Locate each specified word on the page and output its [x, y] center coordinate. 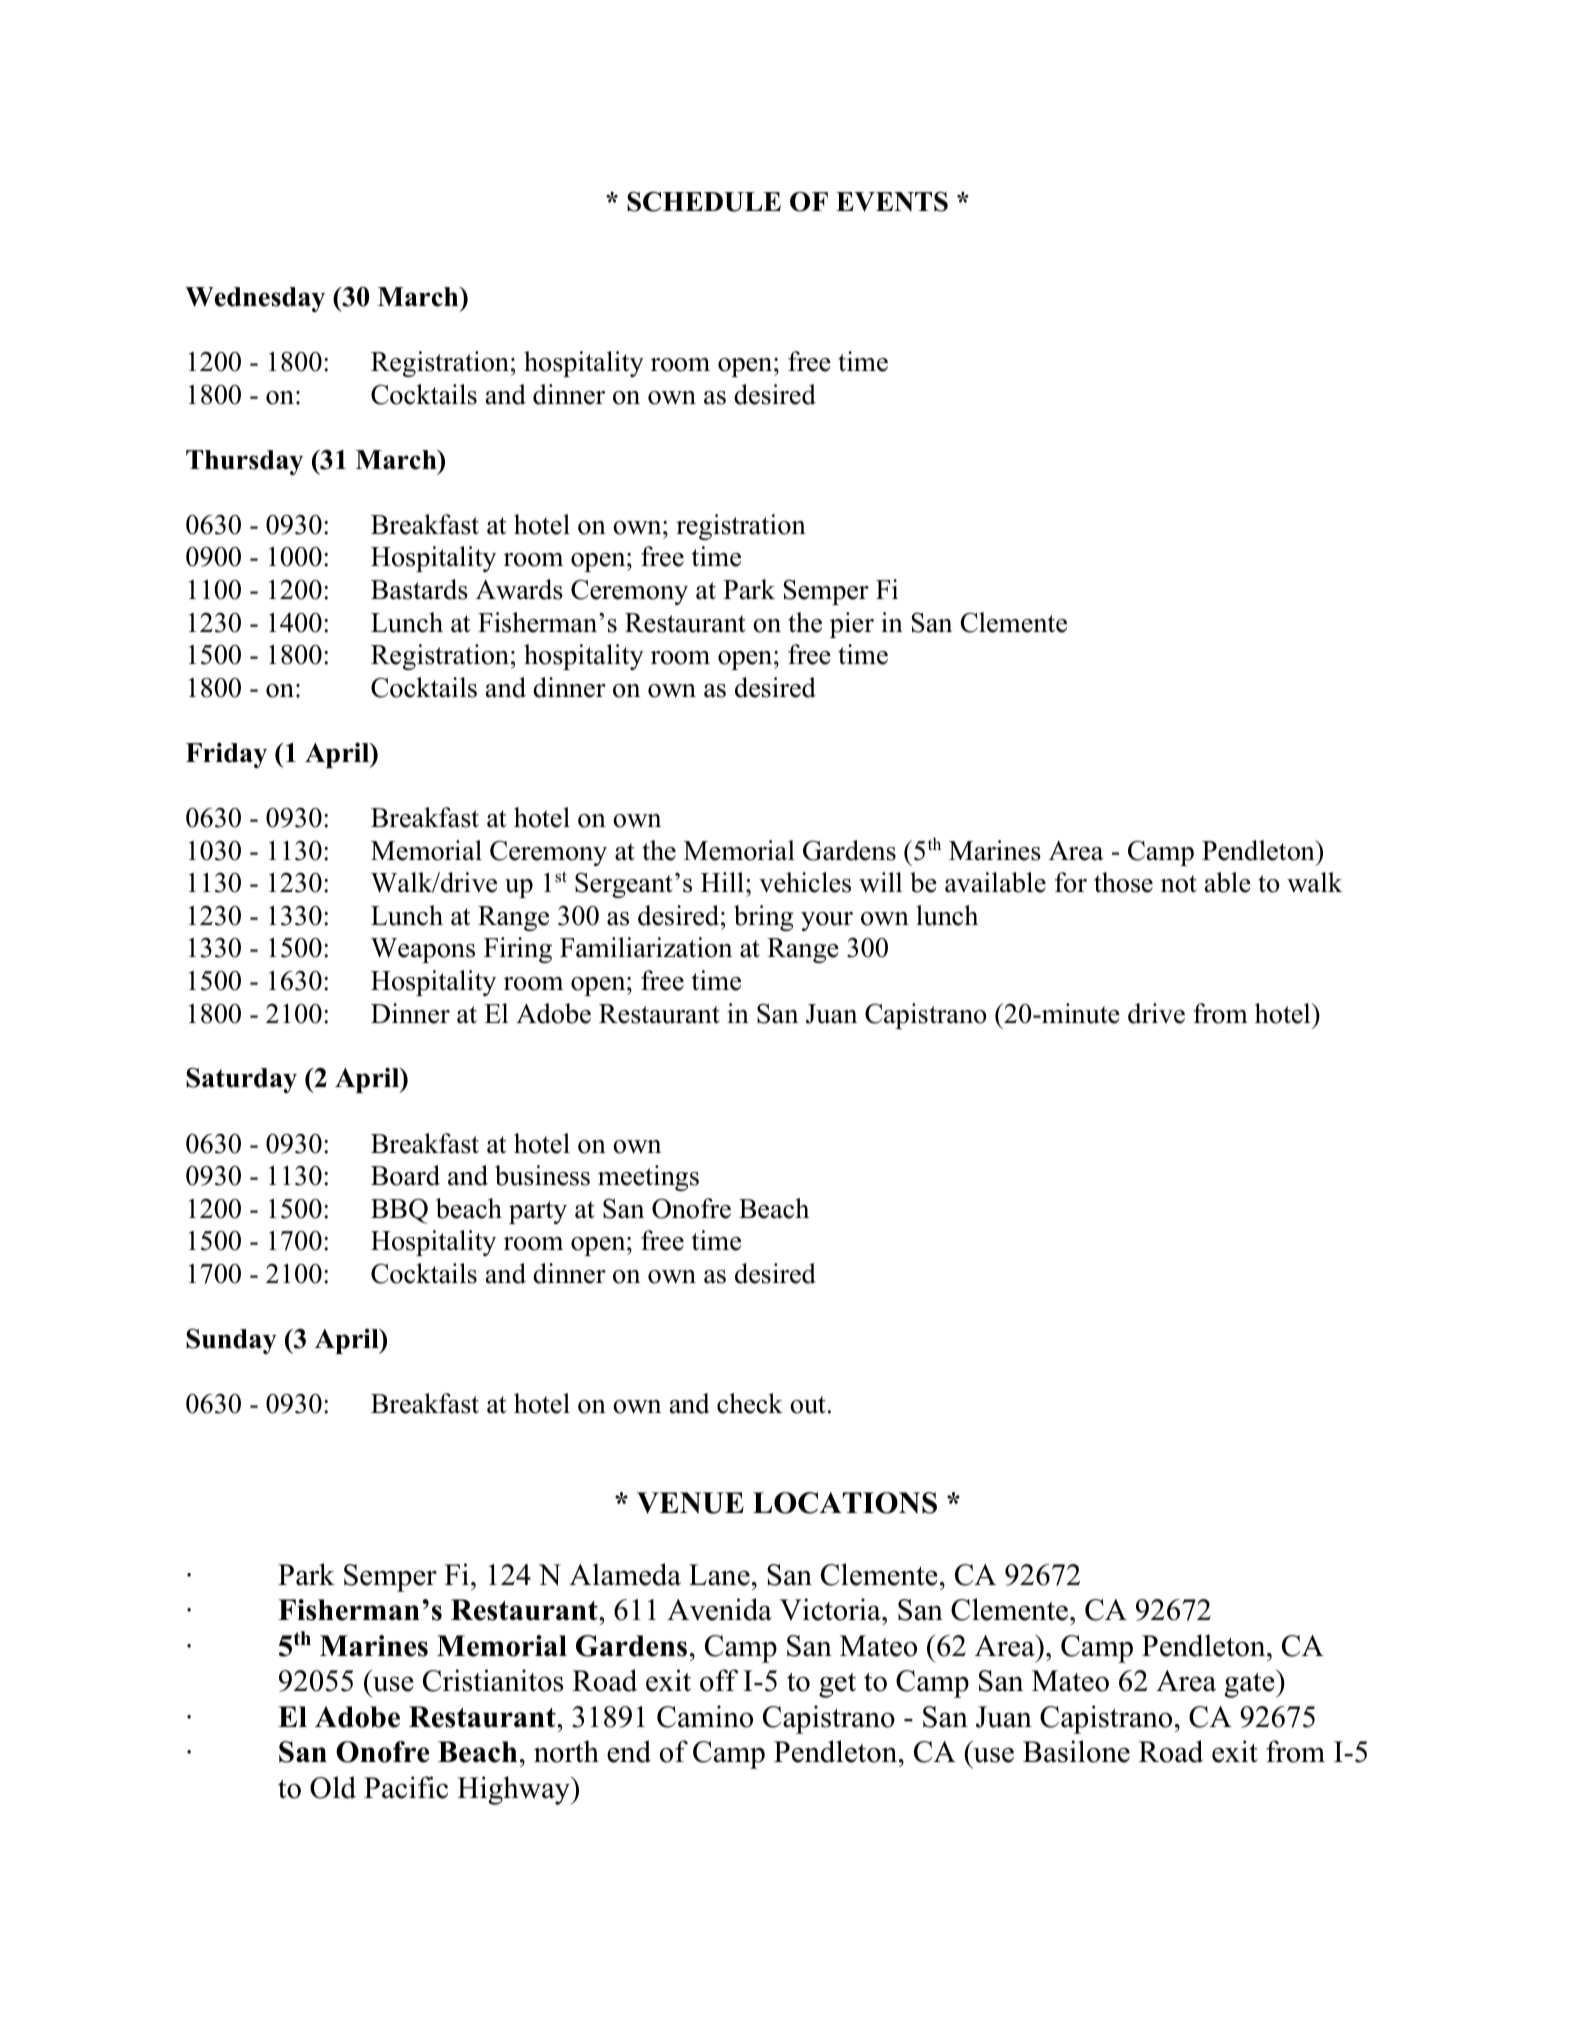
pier [852, 625]
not [1179, 884]
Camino [705, 1716]
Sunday [231, 1341]
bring [763, 918]
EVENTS [892, 201]
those [1123, 882]
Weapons [423, 950]
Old [333, 1787]
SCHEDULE [704, 201]
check [750, 1403]
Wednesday [255, 299]
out [808, 1405]
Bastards [419, 589]
